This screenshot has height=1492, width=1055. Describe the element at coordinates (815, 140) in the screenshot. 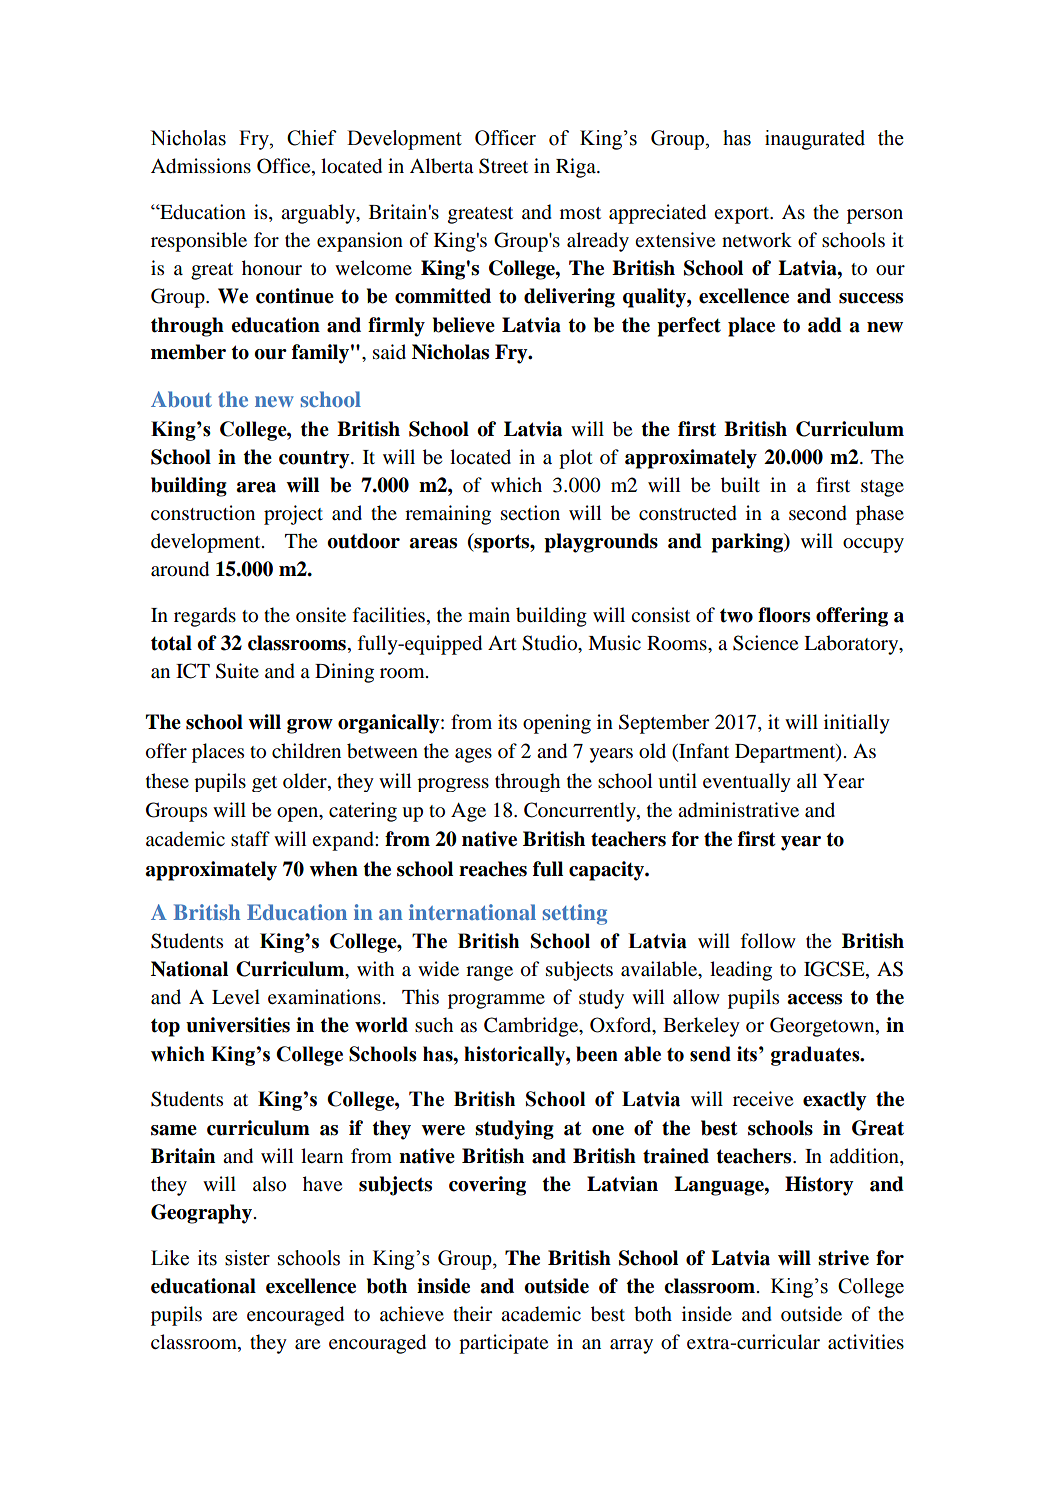

I see `inaugurated` at that location.
